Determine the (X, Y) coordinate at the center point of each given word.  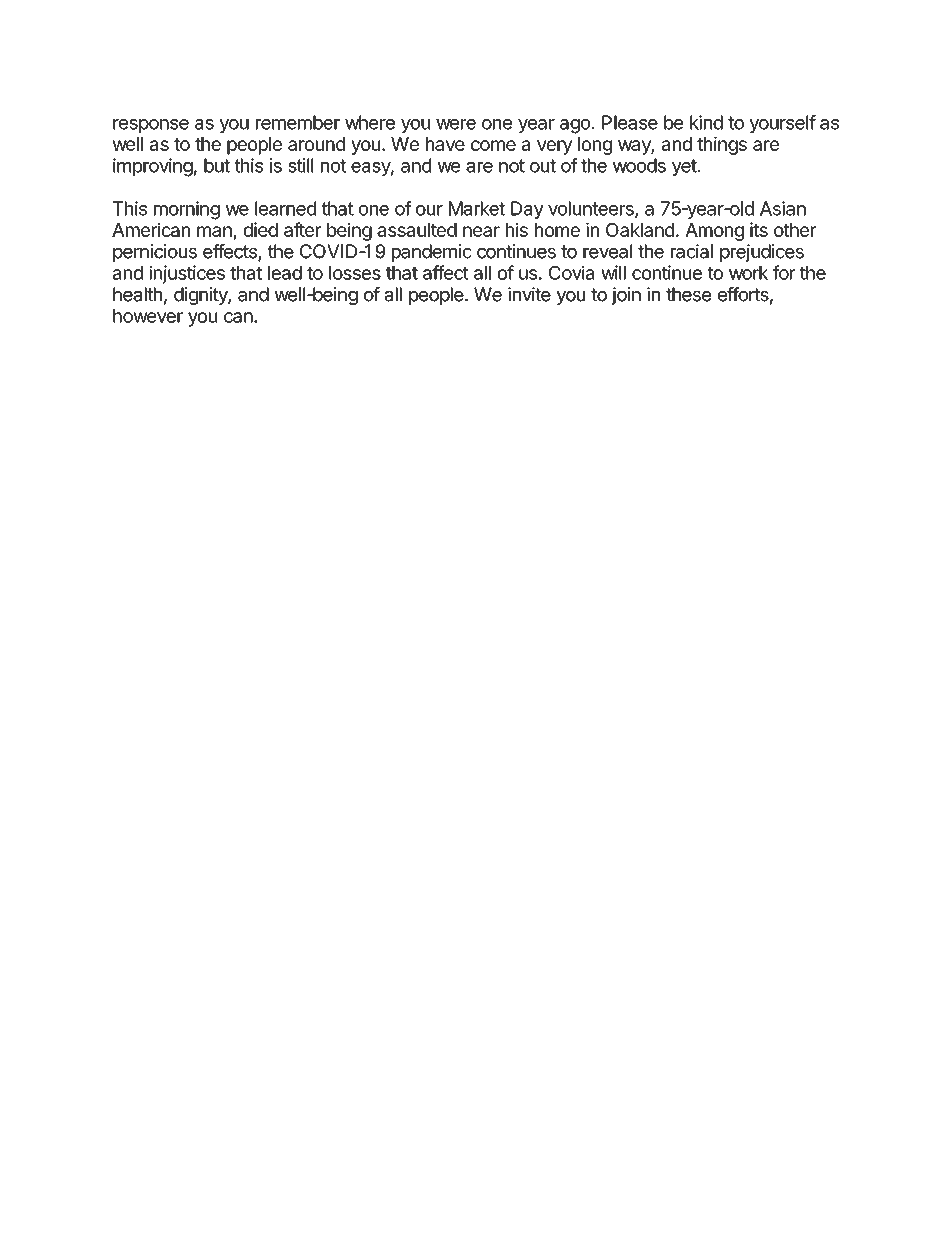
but (217, 165)
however (148, 316)
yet (684, 167)
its (759, 229)
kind (706, 122)
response (151, 126)
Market (477, 208)
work (748, 273)
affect (446, 272)
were (456, 124)
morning (187, 210)
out (543, 166)
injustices (187, 274)
